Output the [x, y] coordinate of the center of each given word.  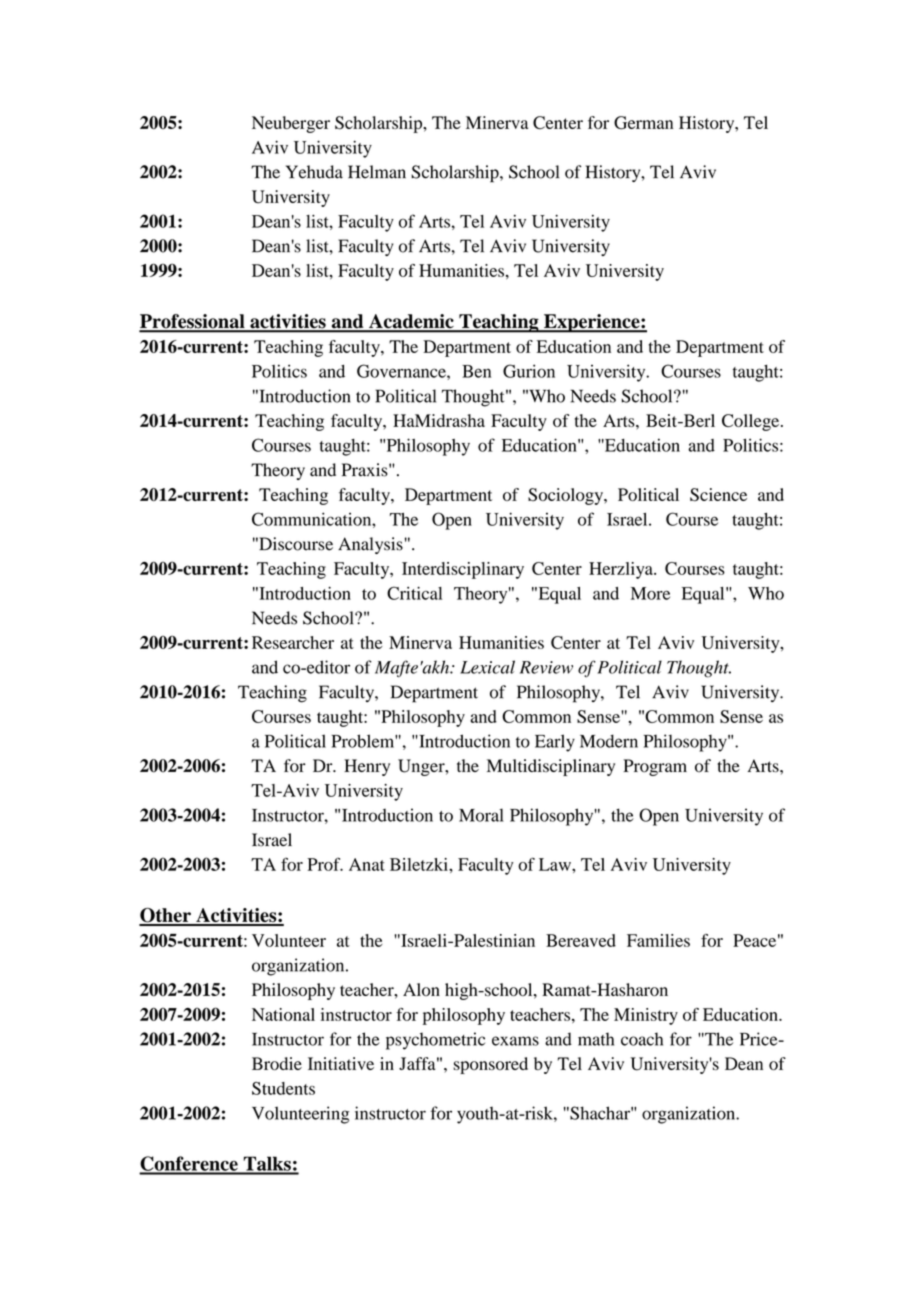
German [643, 123]
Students [283, 1088]
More [650, 593]
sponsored [490, 1065]
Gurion [529, 371]
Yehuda [314, 172]
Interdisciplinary [463, 570]
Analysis [370, 545]
